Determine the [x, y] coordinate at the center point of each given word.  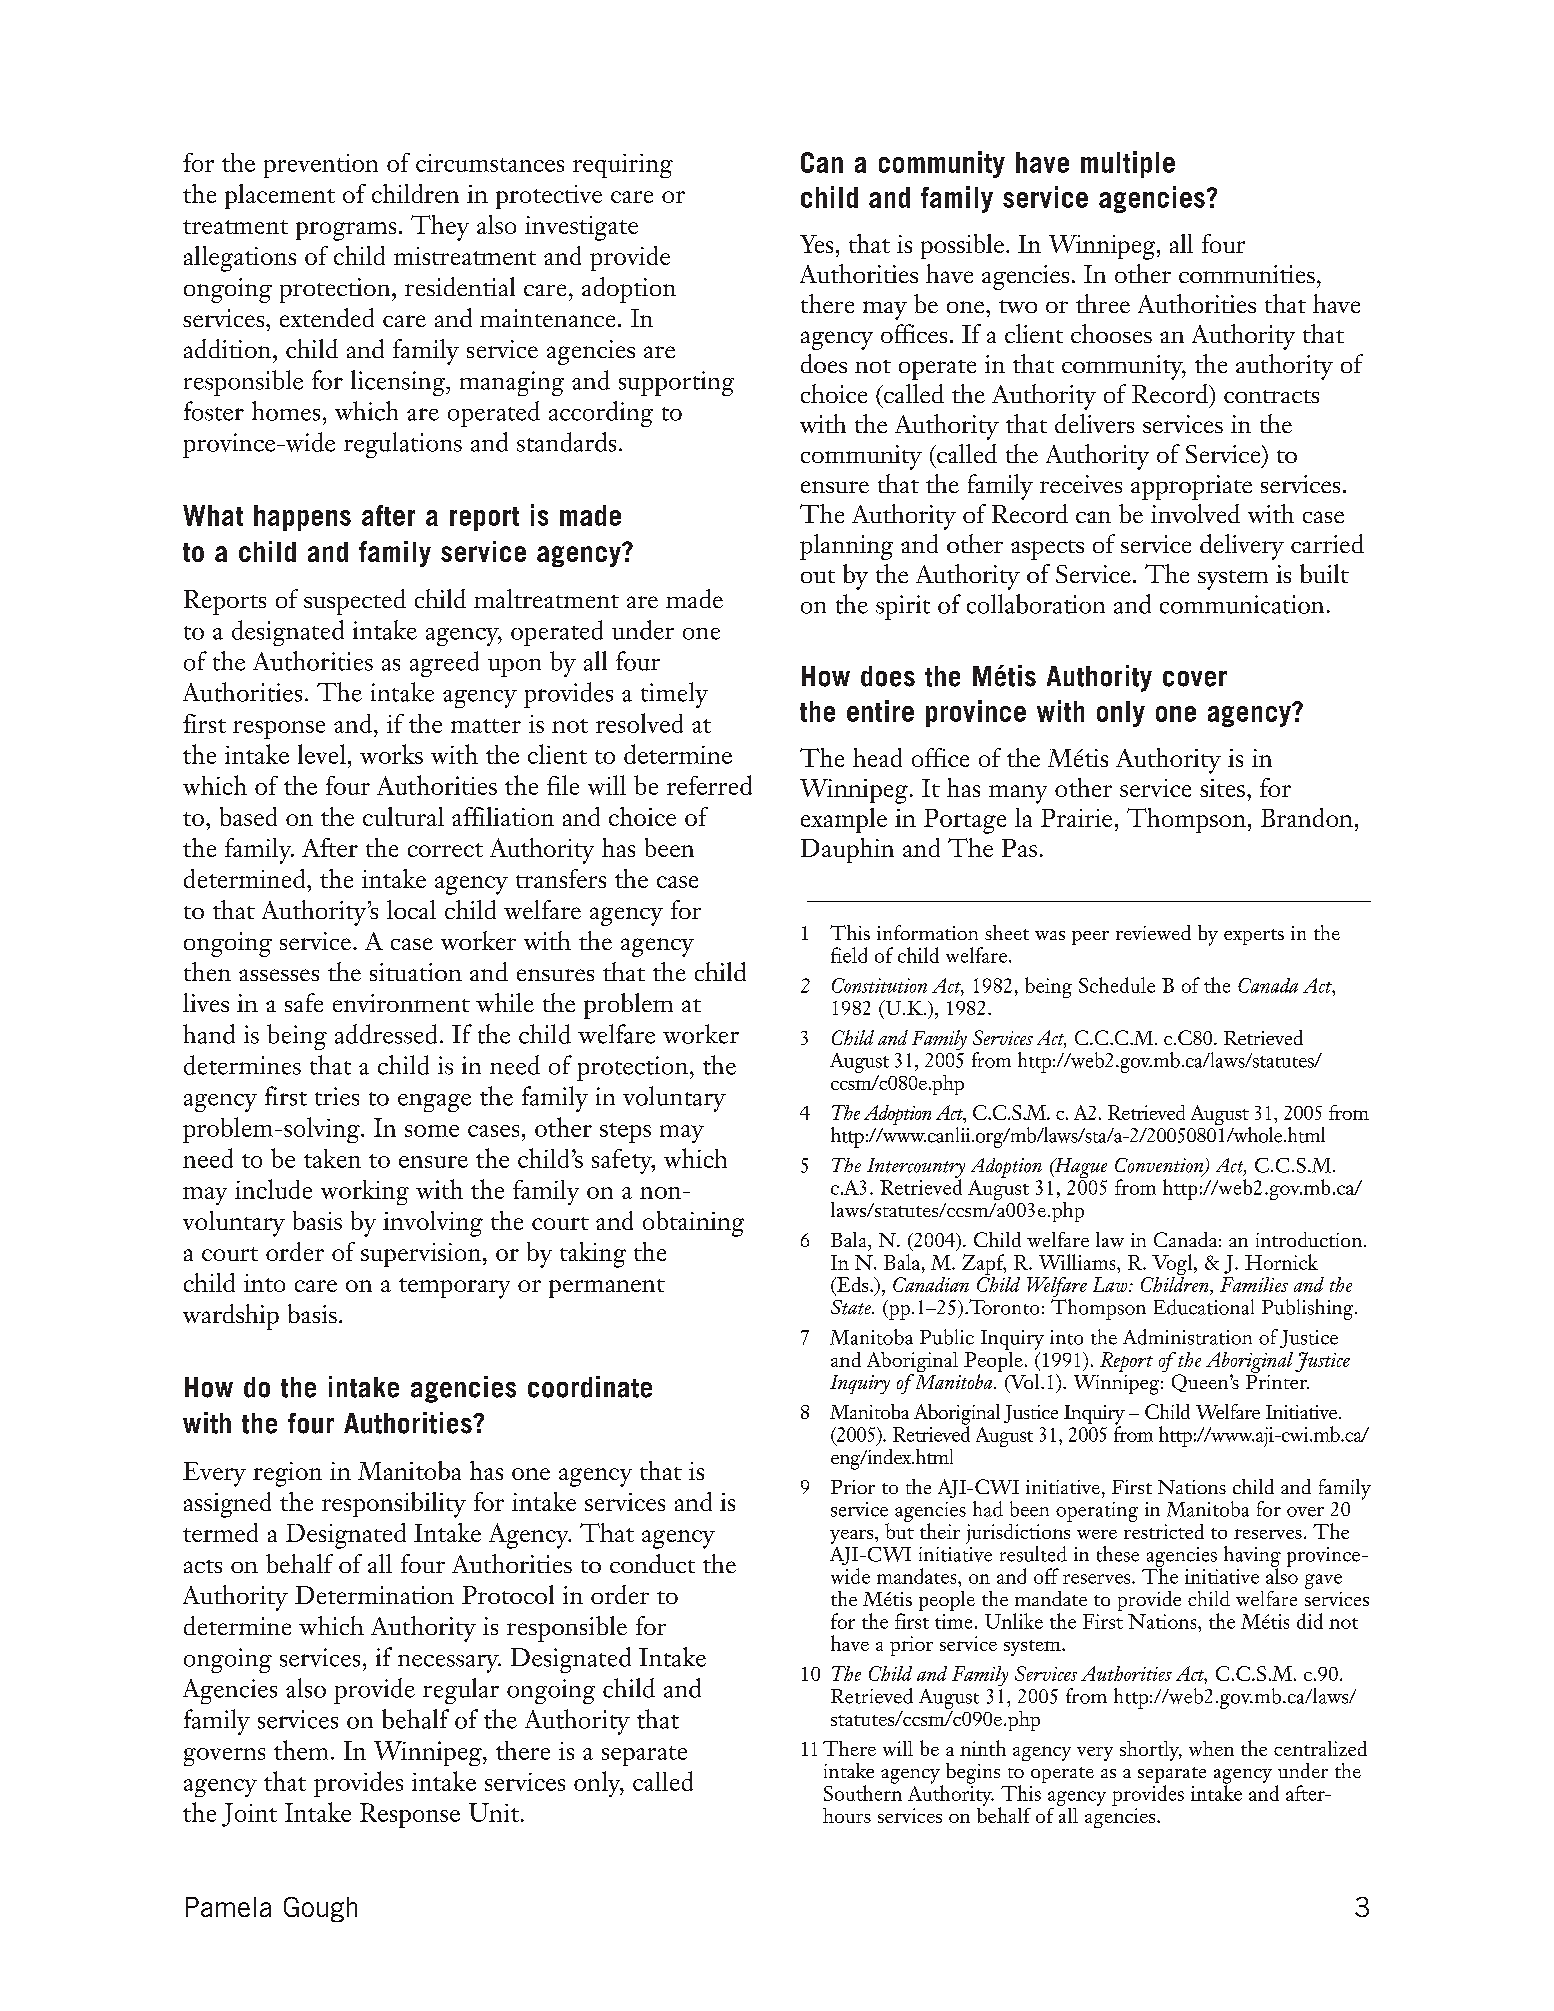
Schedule [1117, 985]
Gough [320, 1909]
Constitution [879, 985]
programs [346, 231]
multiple [1128, 164]
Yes [816, 244]
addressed [386, 1034]
